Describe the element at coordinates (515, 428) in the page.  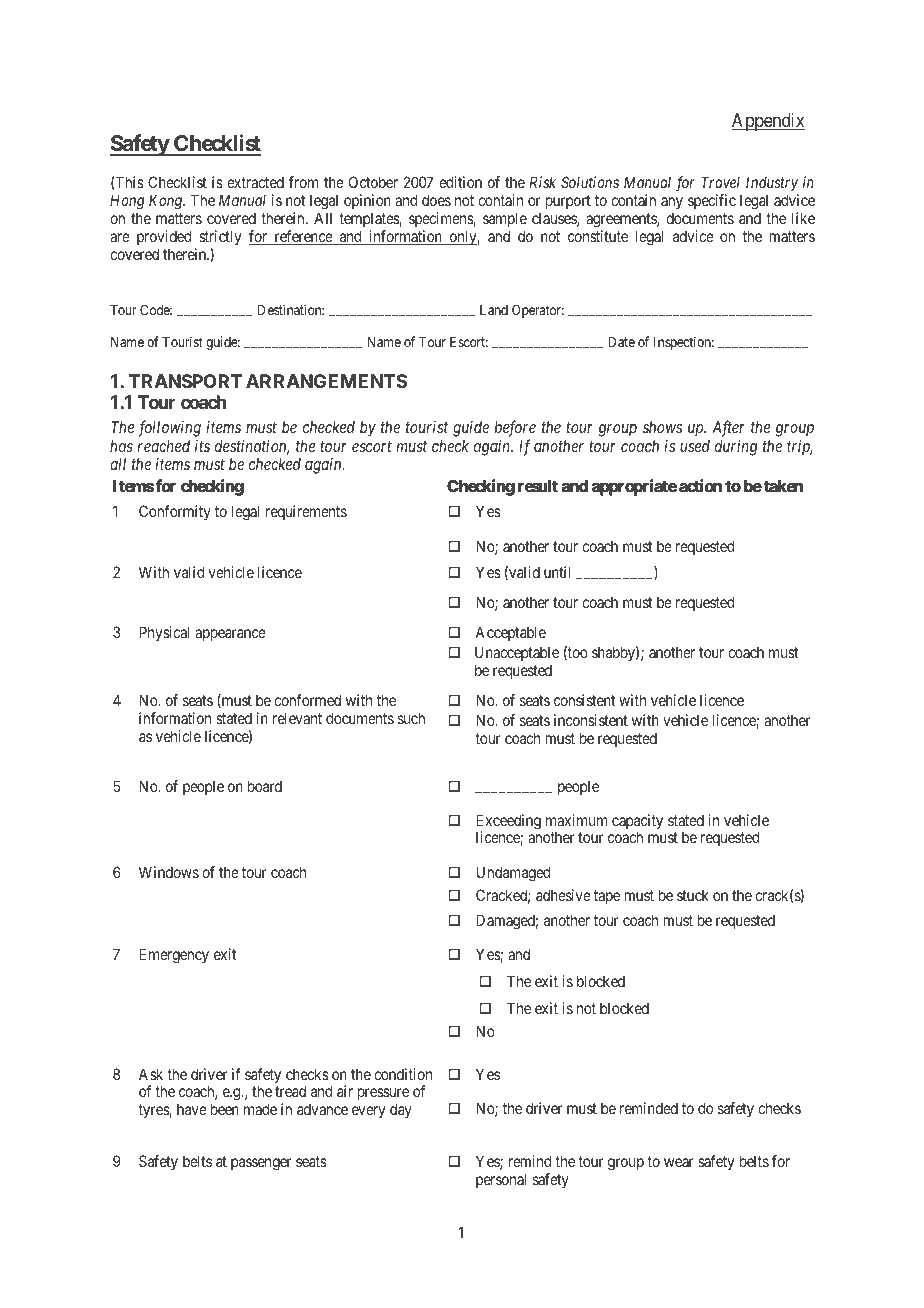
I see `before` at that location.
